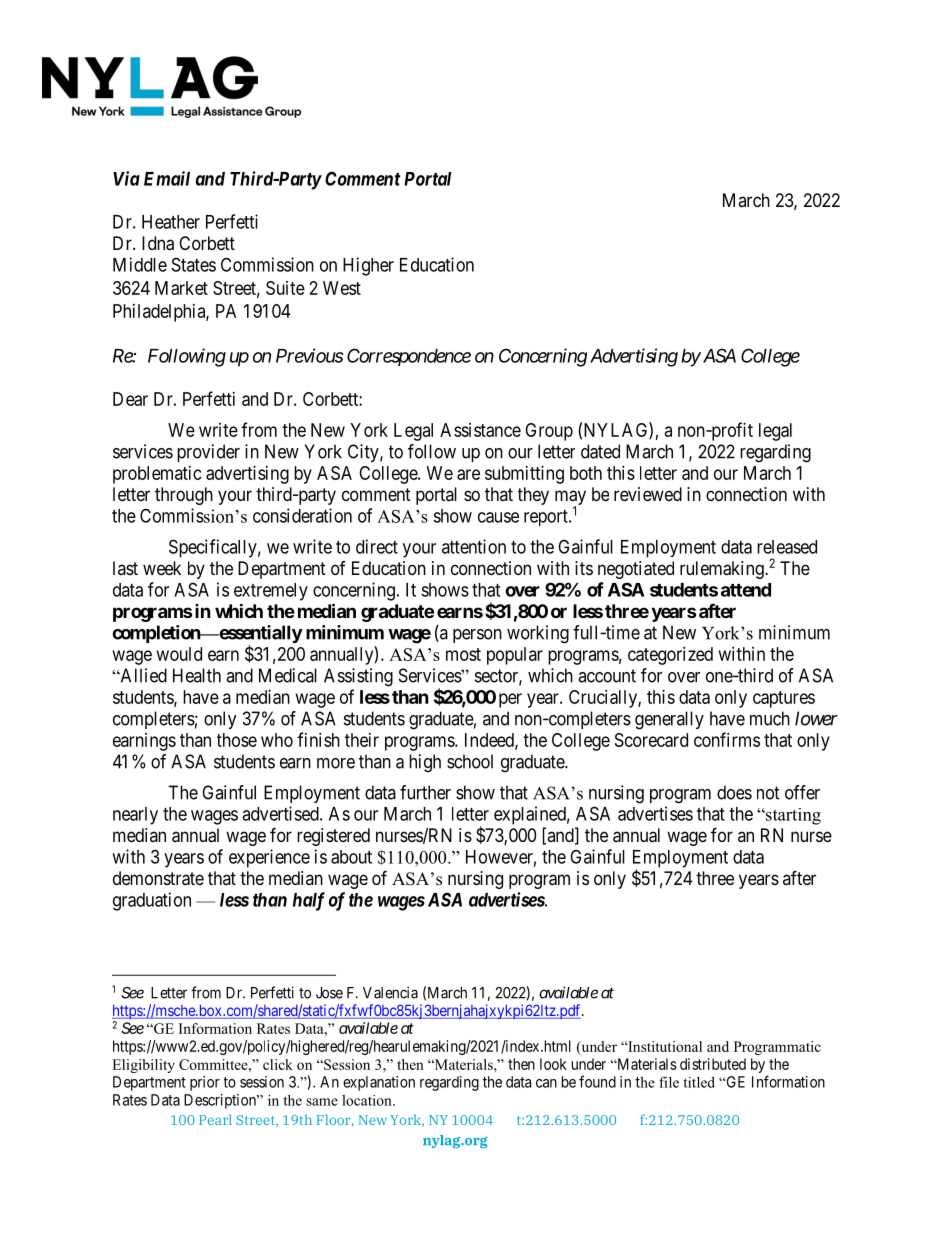 This screenshot has height=1233, width=952. I want to click on categorized, so click(670, 656).
